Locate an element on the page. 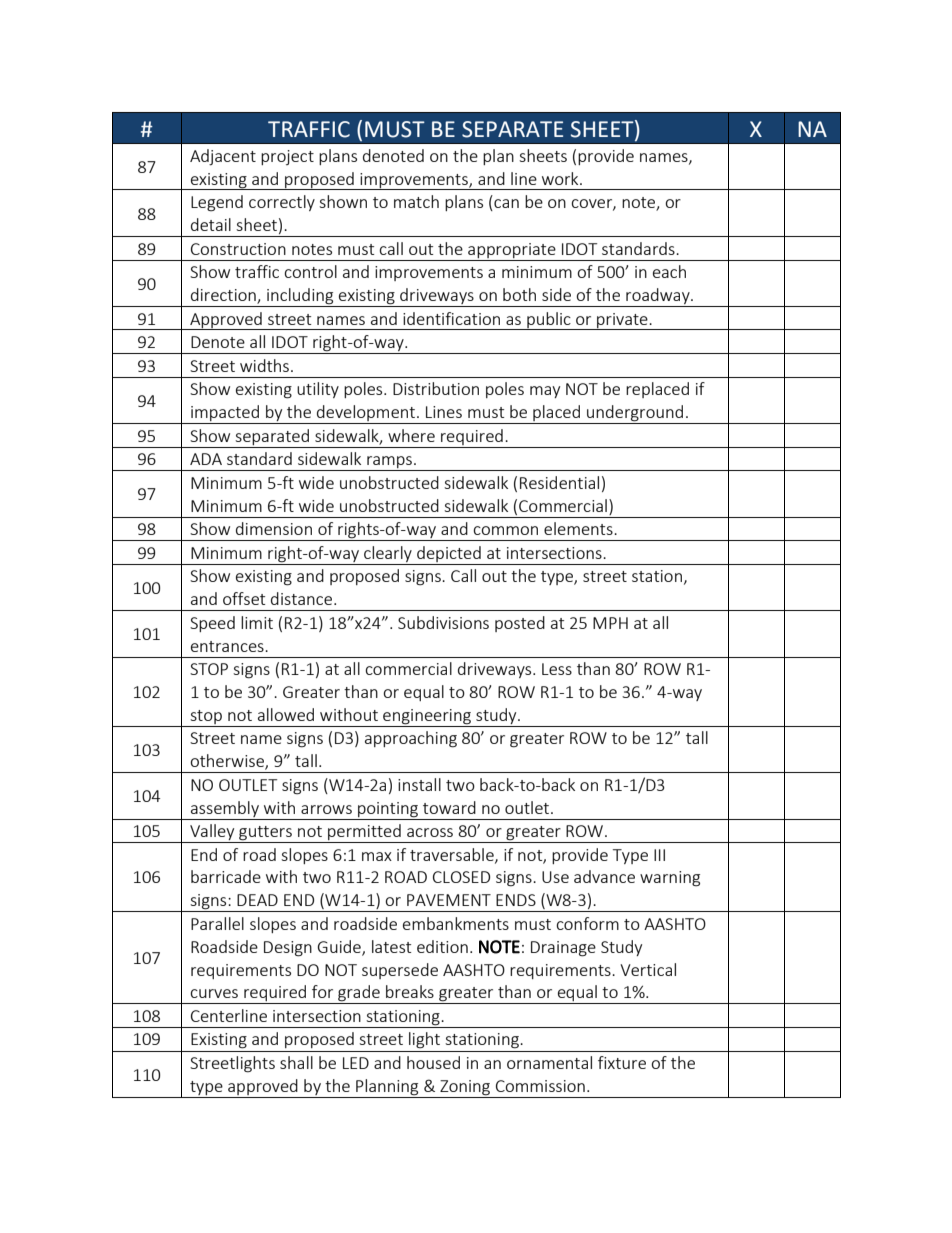 This document has height=1233, width=952. elements is located at coordinates (579, 528).
